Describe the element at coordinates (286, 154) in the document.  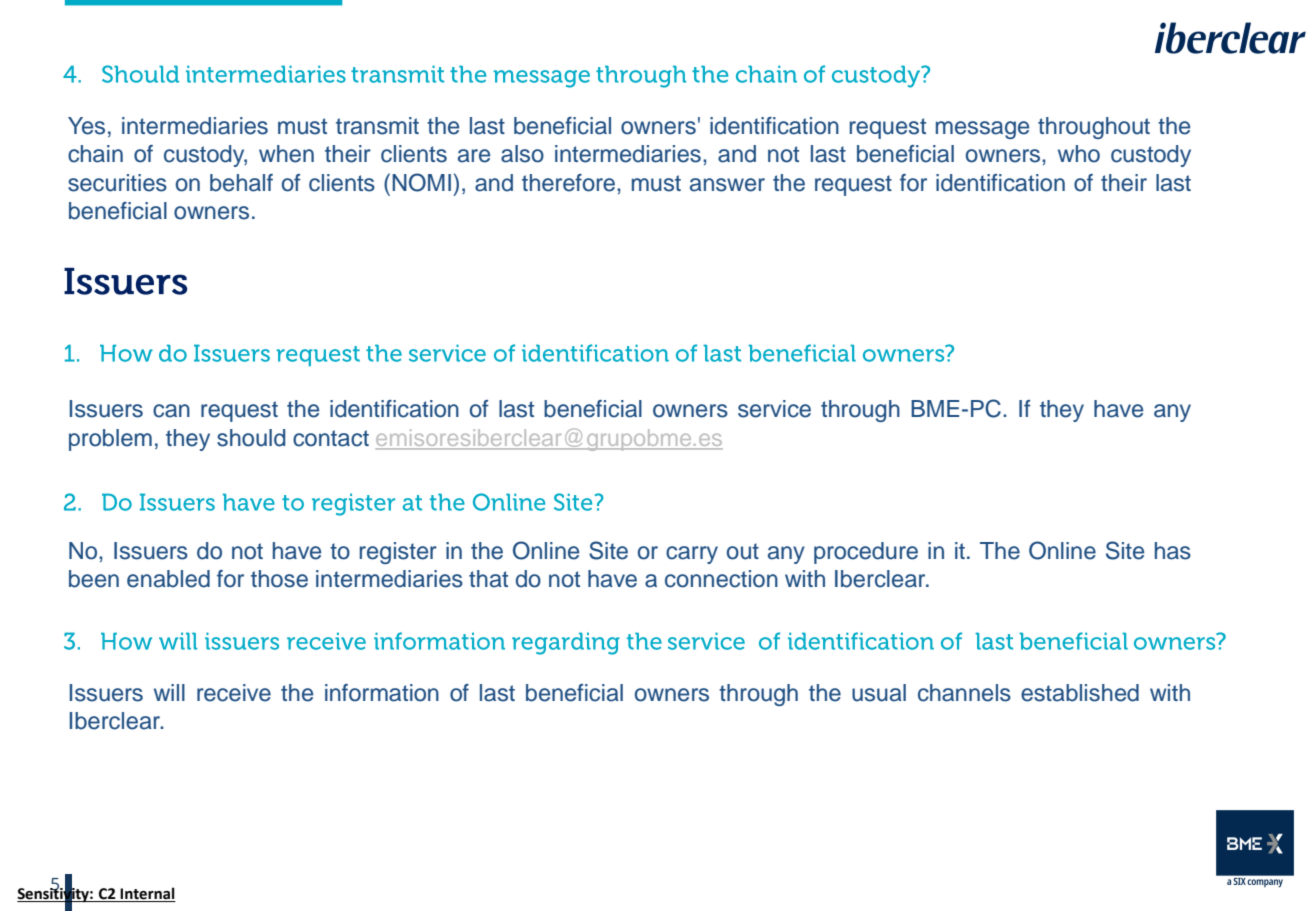
I see `when` at that location.
